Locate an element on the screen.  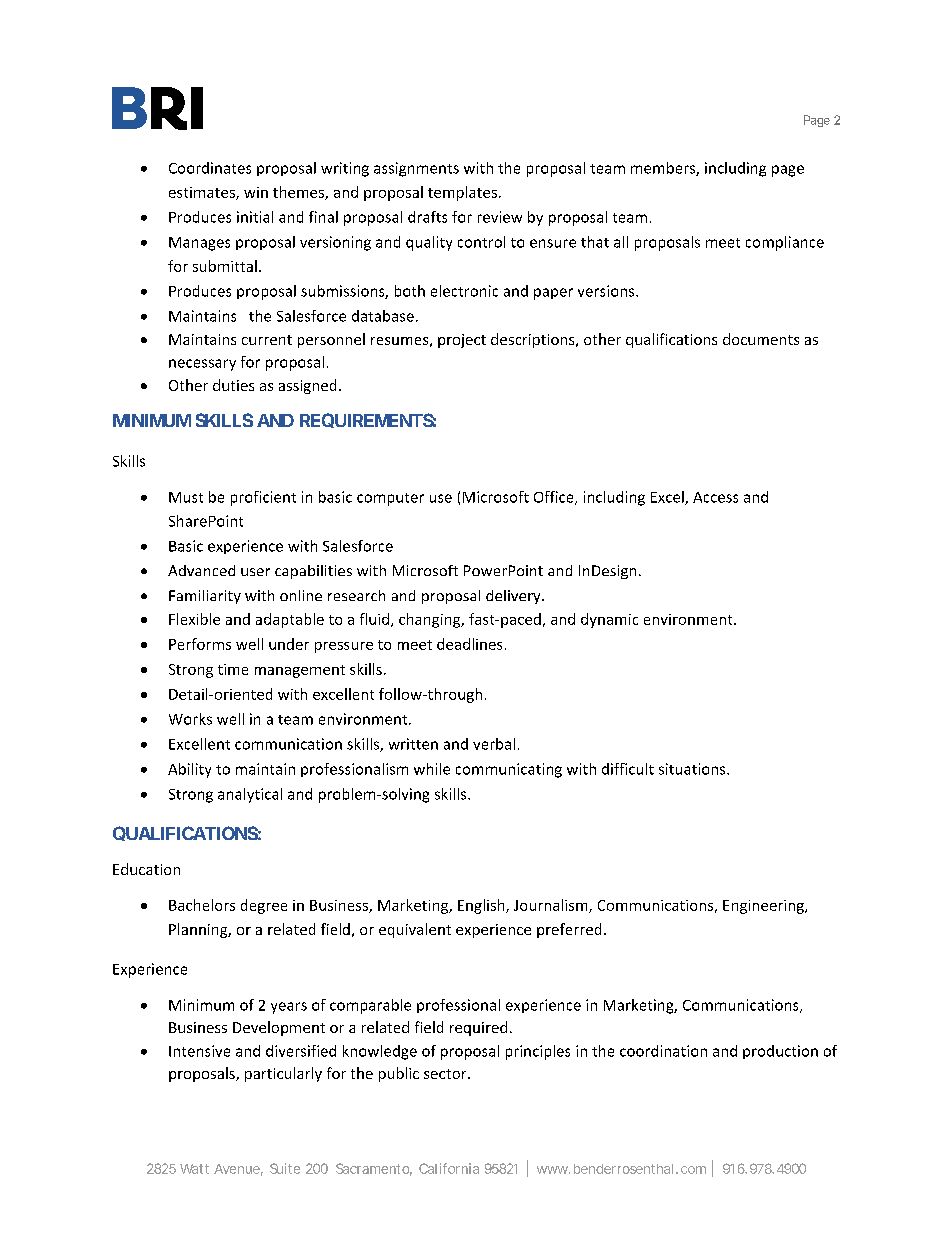
Engineering is located at coordinates (764, 907).
